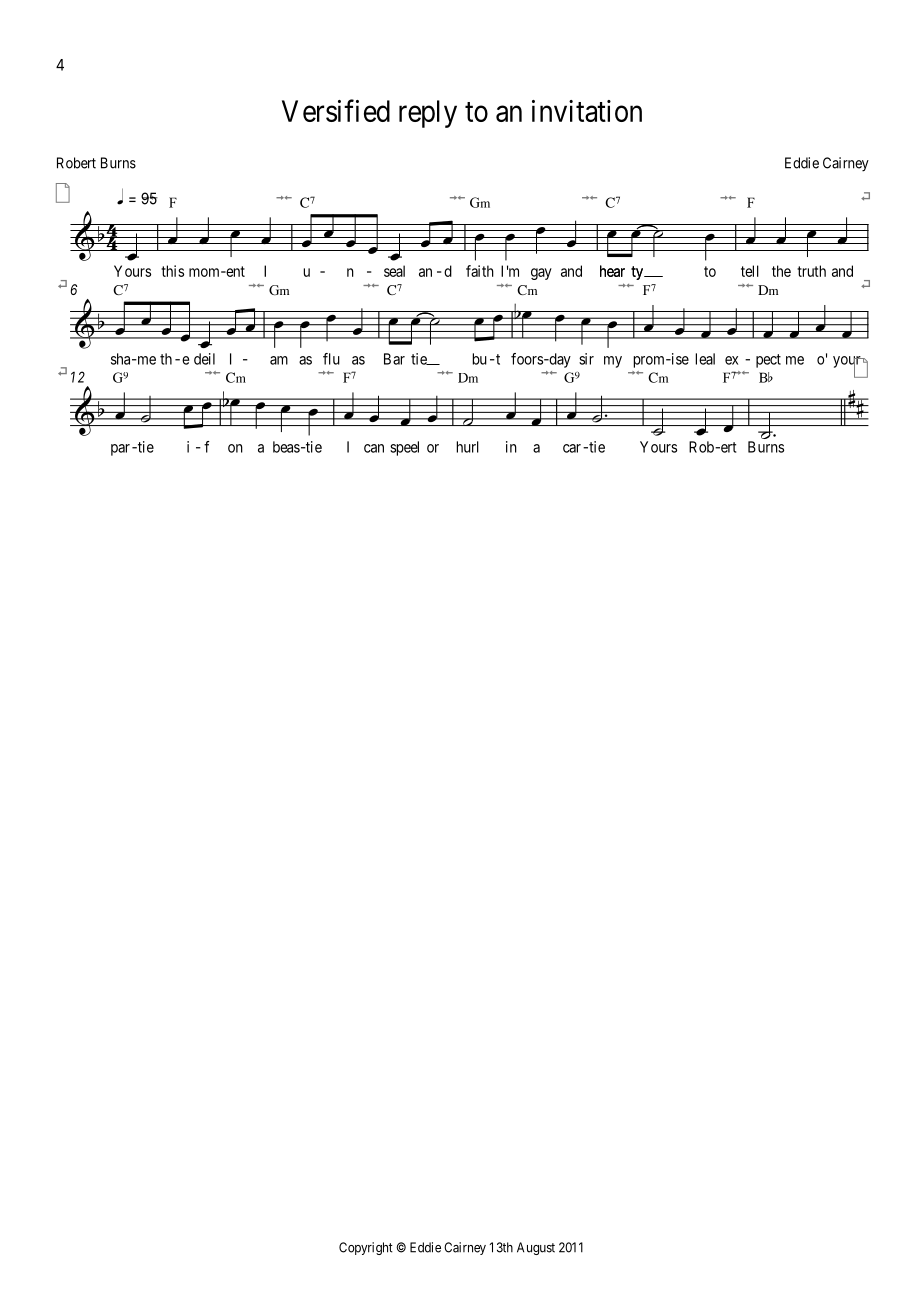 The width and height of the page is (924, 1308). I want to click on flu, so click(331, 359).
